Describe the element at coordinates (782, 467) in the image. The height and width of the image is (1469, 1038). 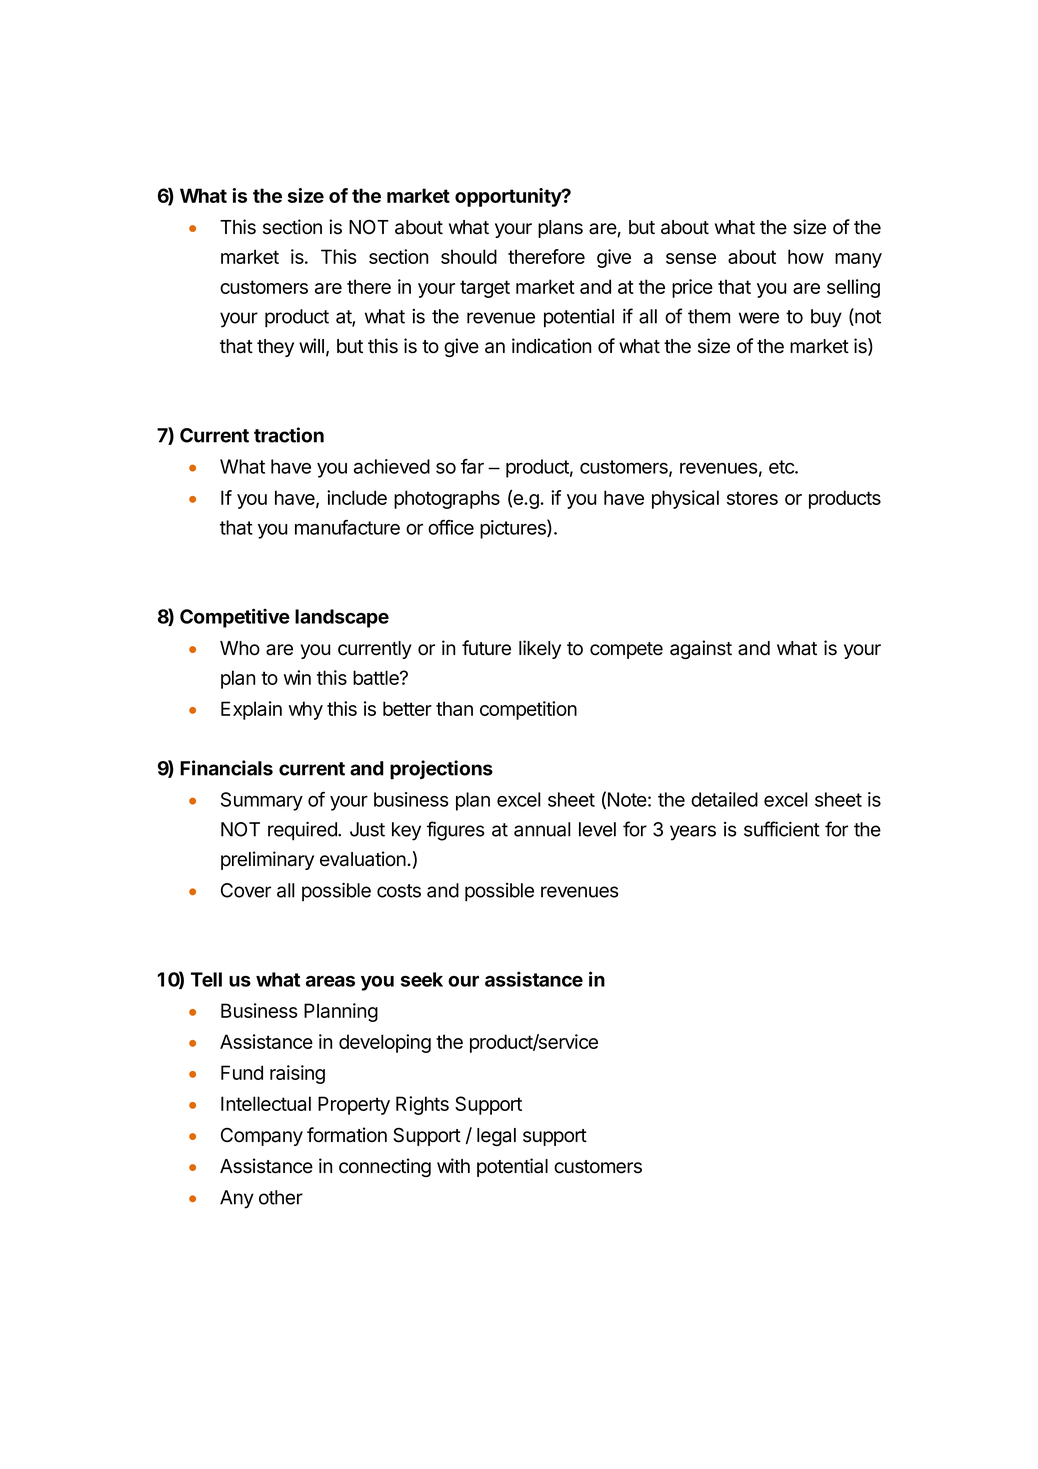
I see `etc` at that location.
